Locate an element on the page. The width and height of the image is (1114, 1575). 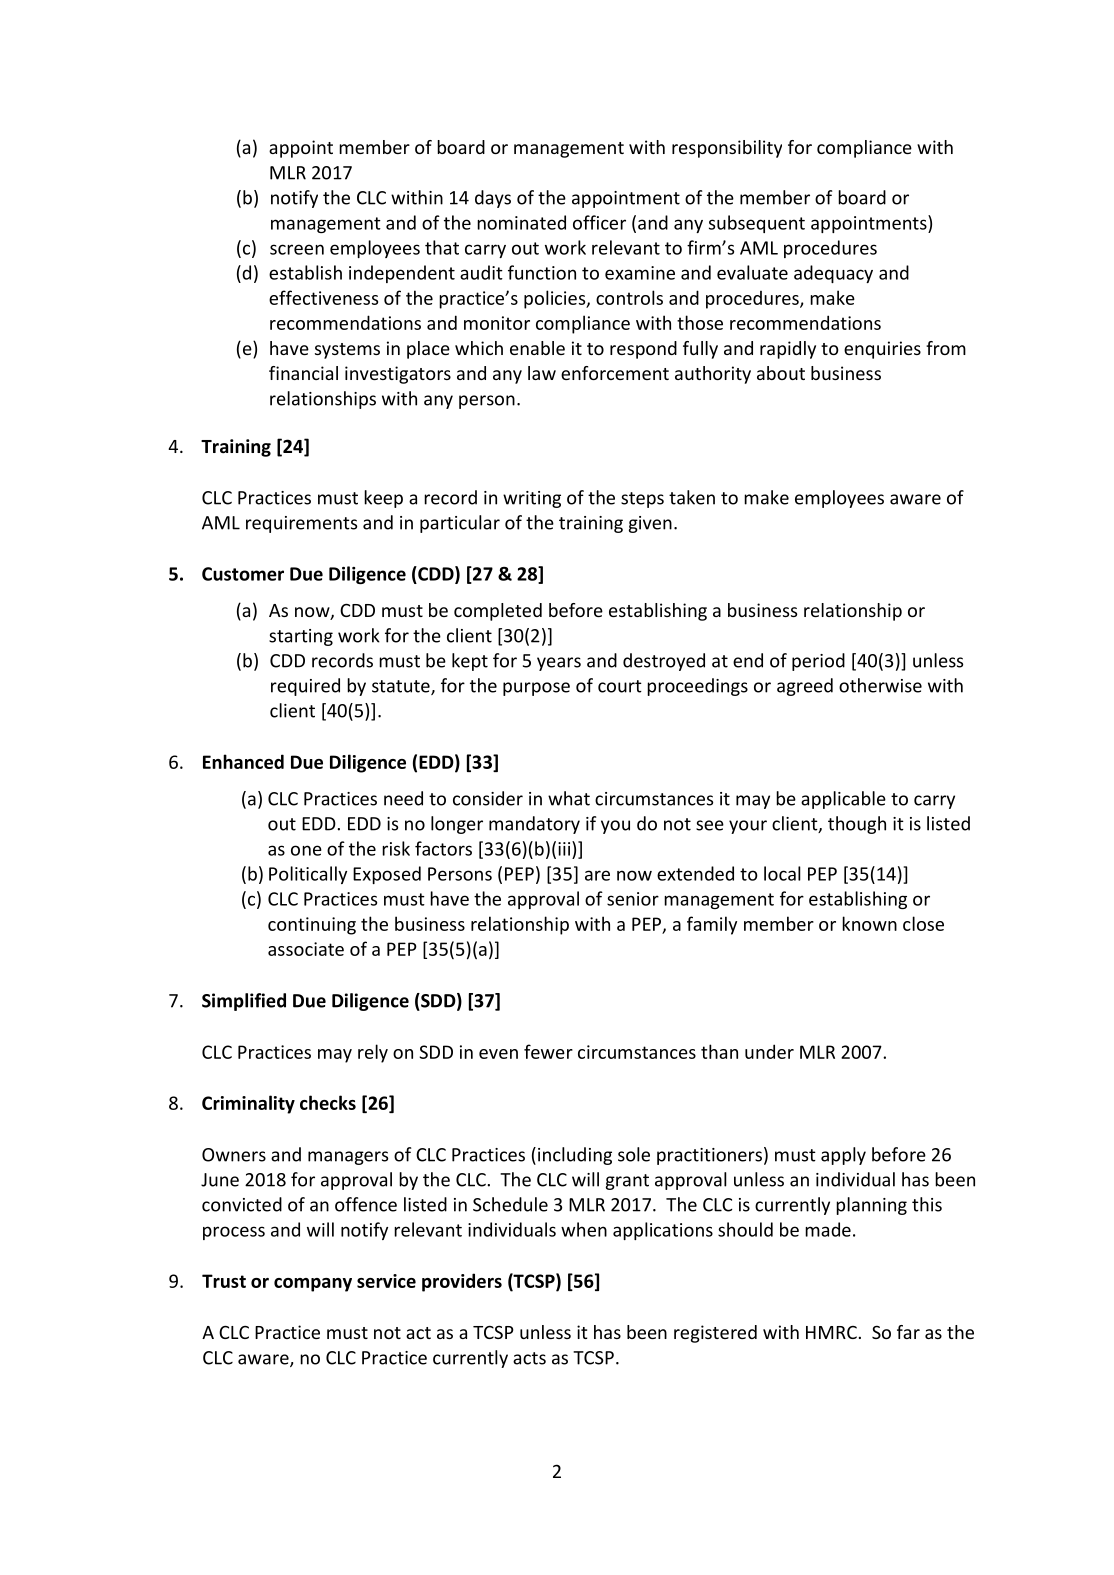
associate is located at coordinates (306, 949).
